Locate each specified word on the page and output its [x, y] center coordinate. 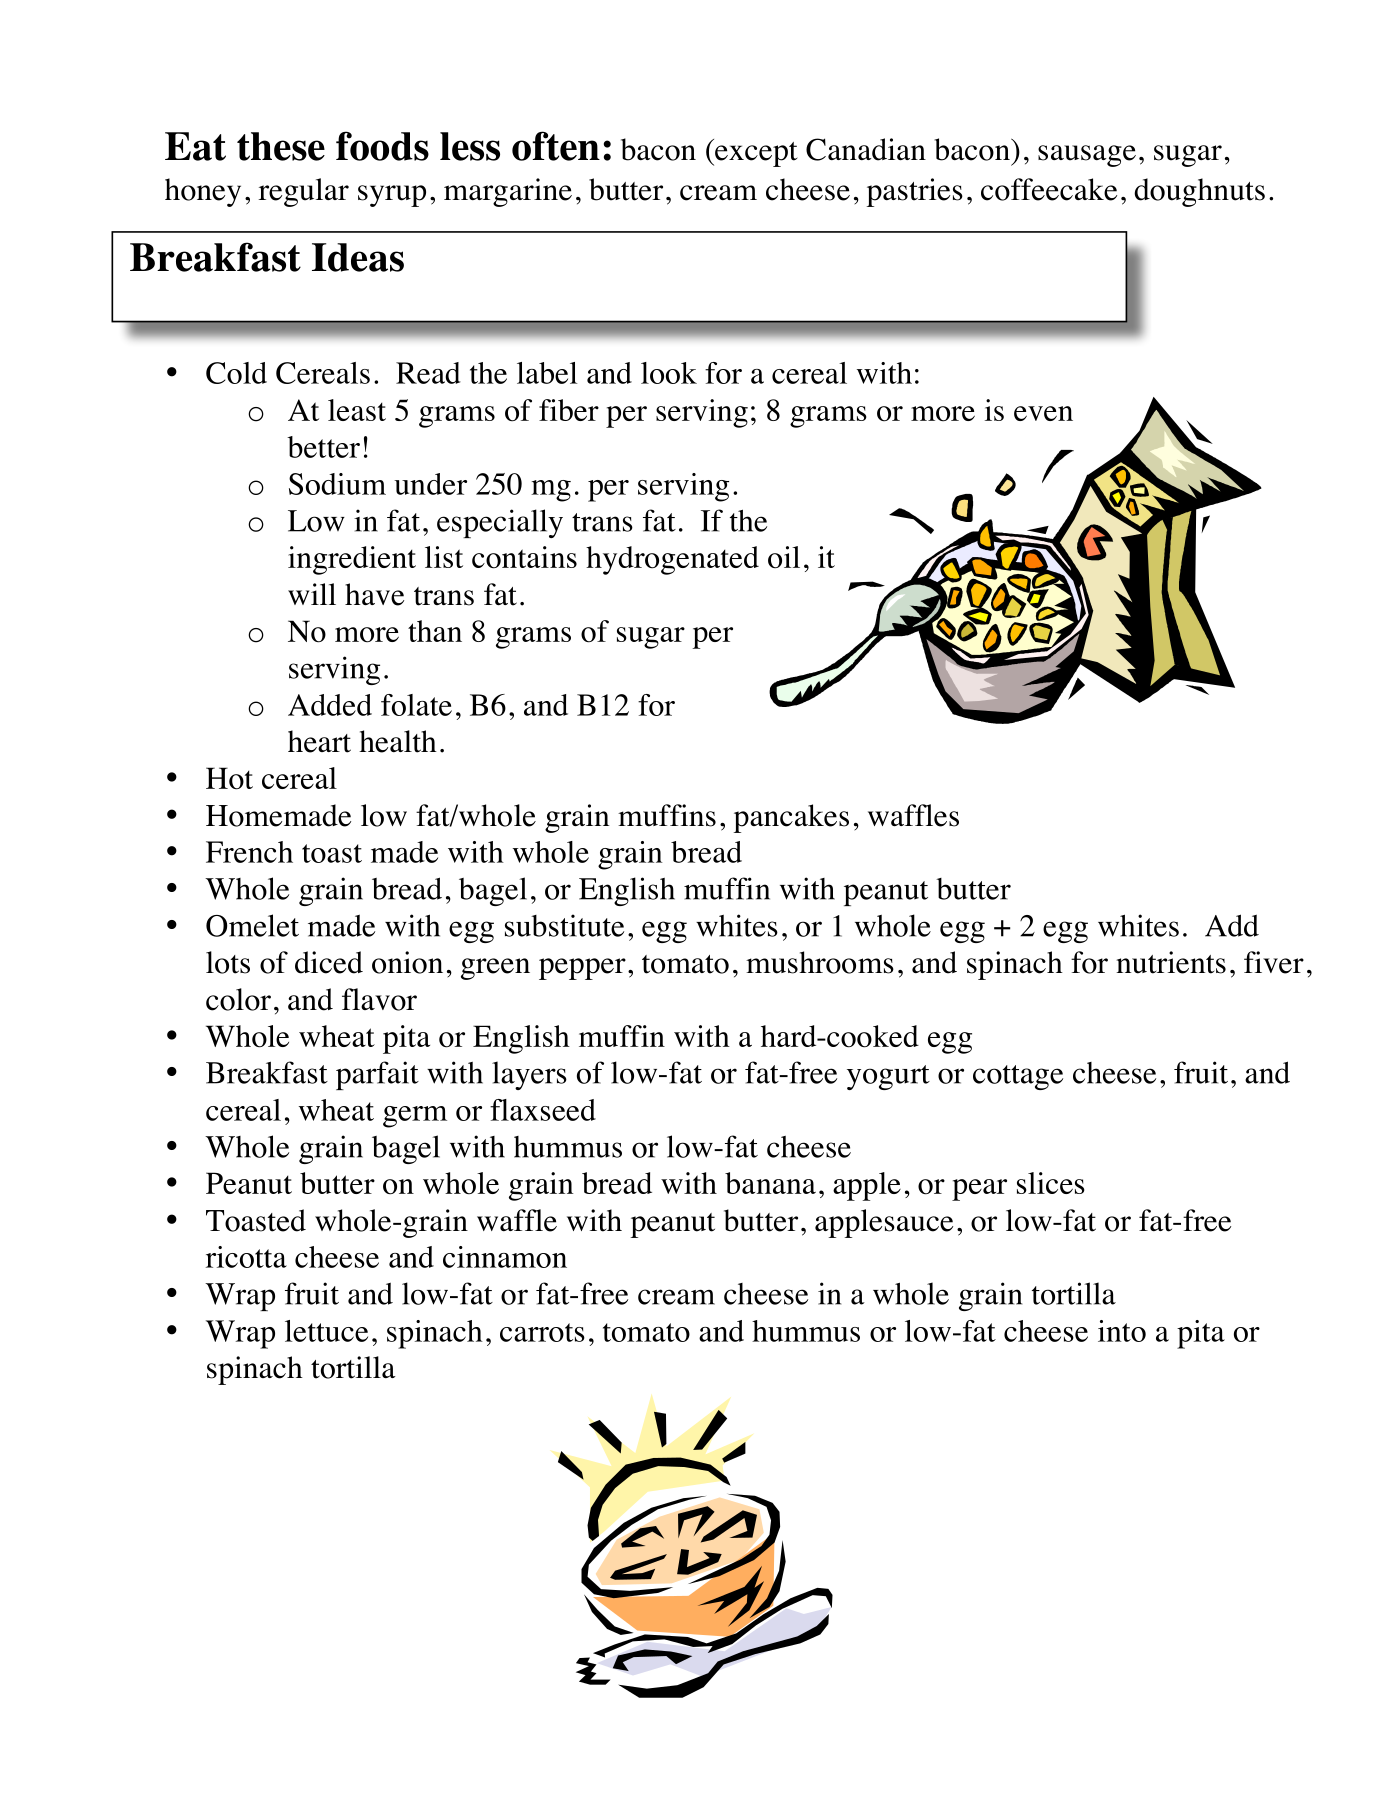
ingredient [352, 560]
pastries [914, 192]
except [755, 153]
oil [784, 557]
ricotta [246, 1257]
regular [303, 192]
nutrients [1171, 962]
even [1043, 413]
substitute [564, 925]
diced [329, 962]
